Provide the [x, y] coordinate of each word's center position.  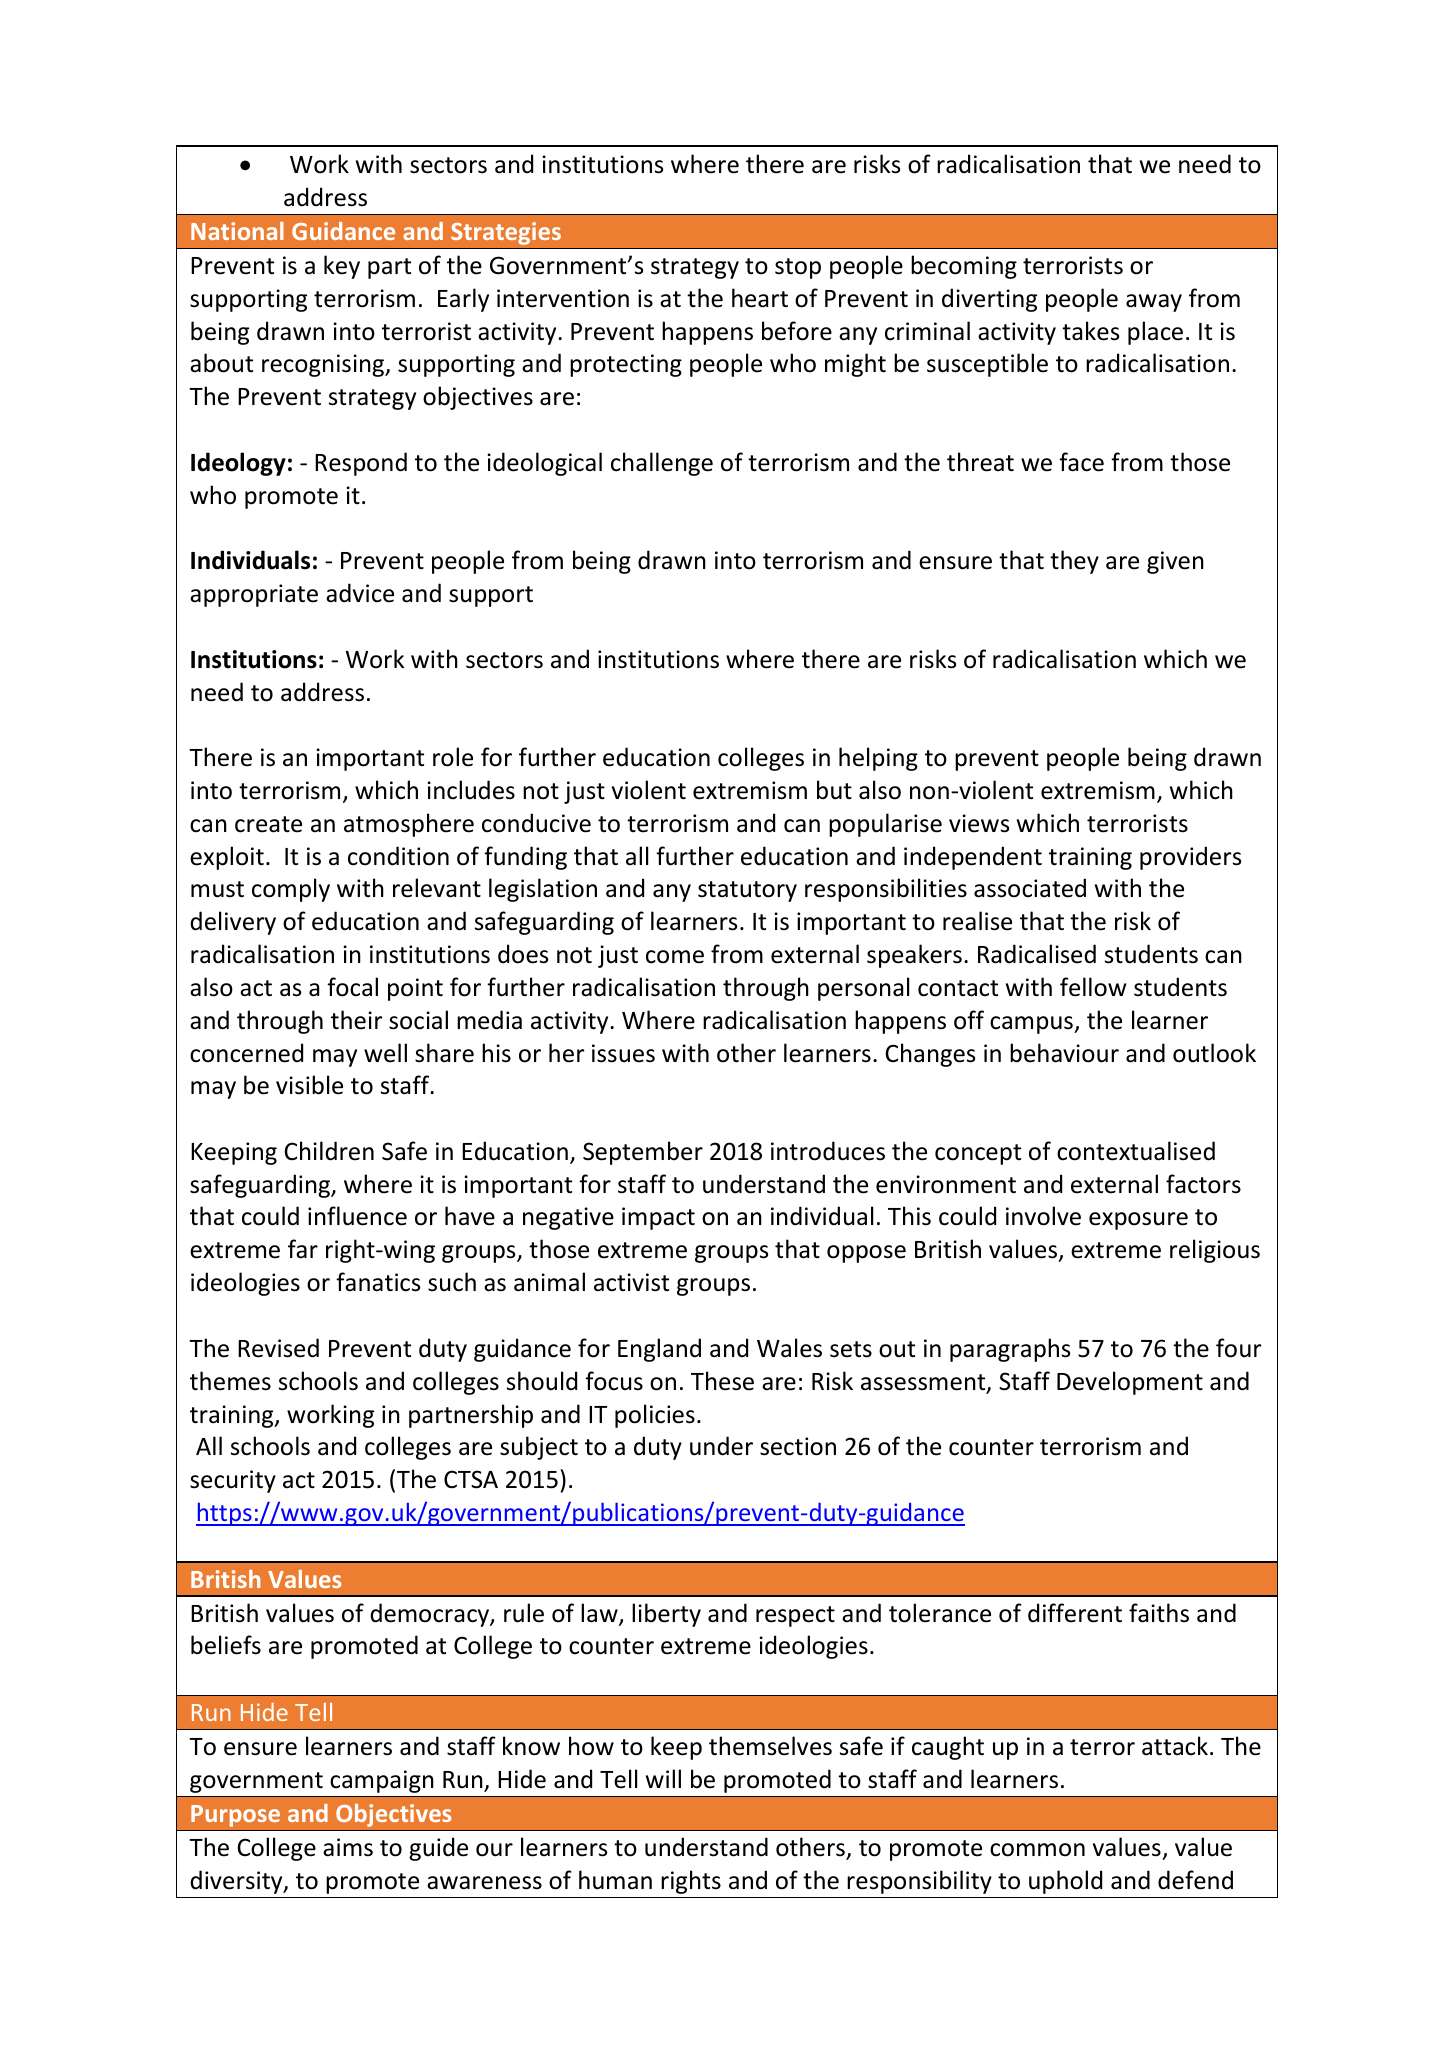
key [342, 267]
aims [348, 1847]
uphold [1065, 1882]
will [663, 1778]
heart [760, 298]
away [1154, 303]
